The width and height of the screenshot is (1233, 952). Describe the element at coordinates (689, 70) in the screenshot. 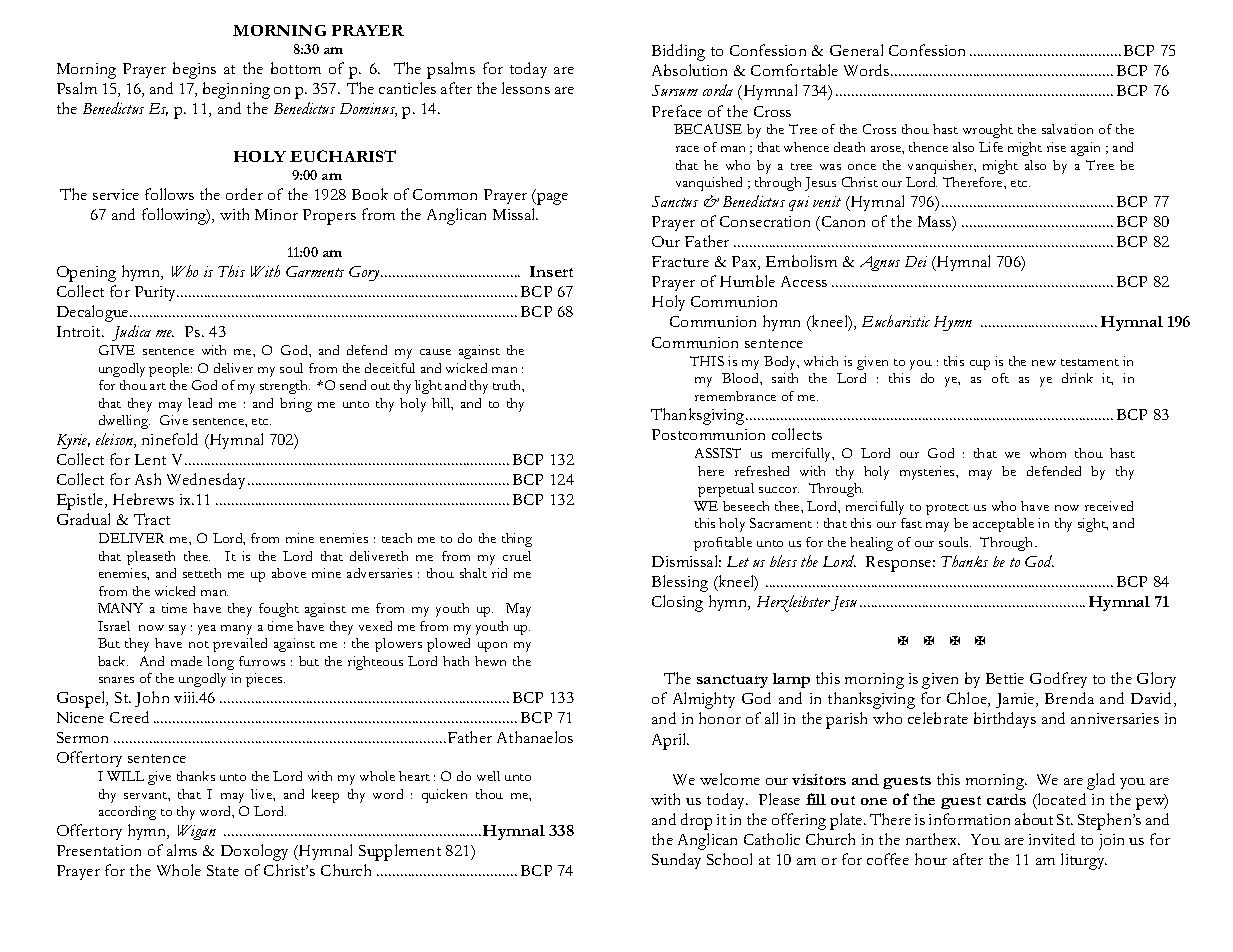

I see `Absolution` at that location.
